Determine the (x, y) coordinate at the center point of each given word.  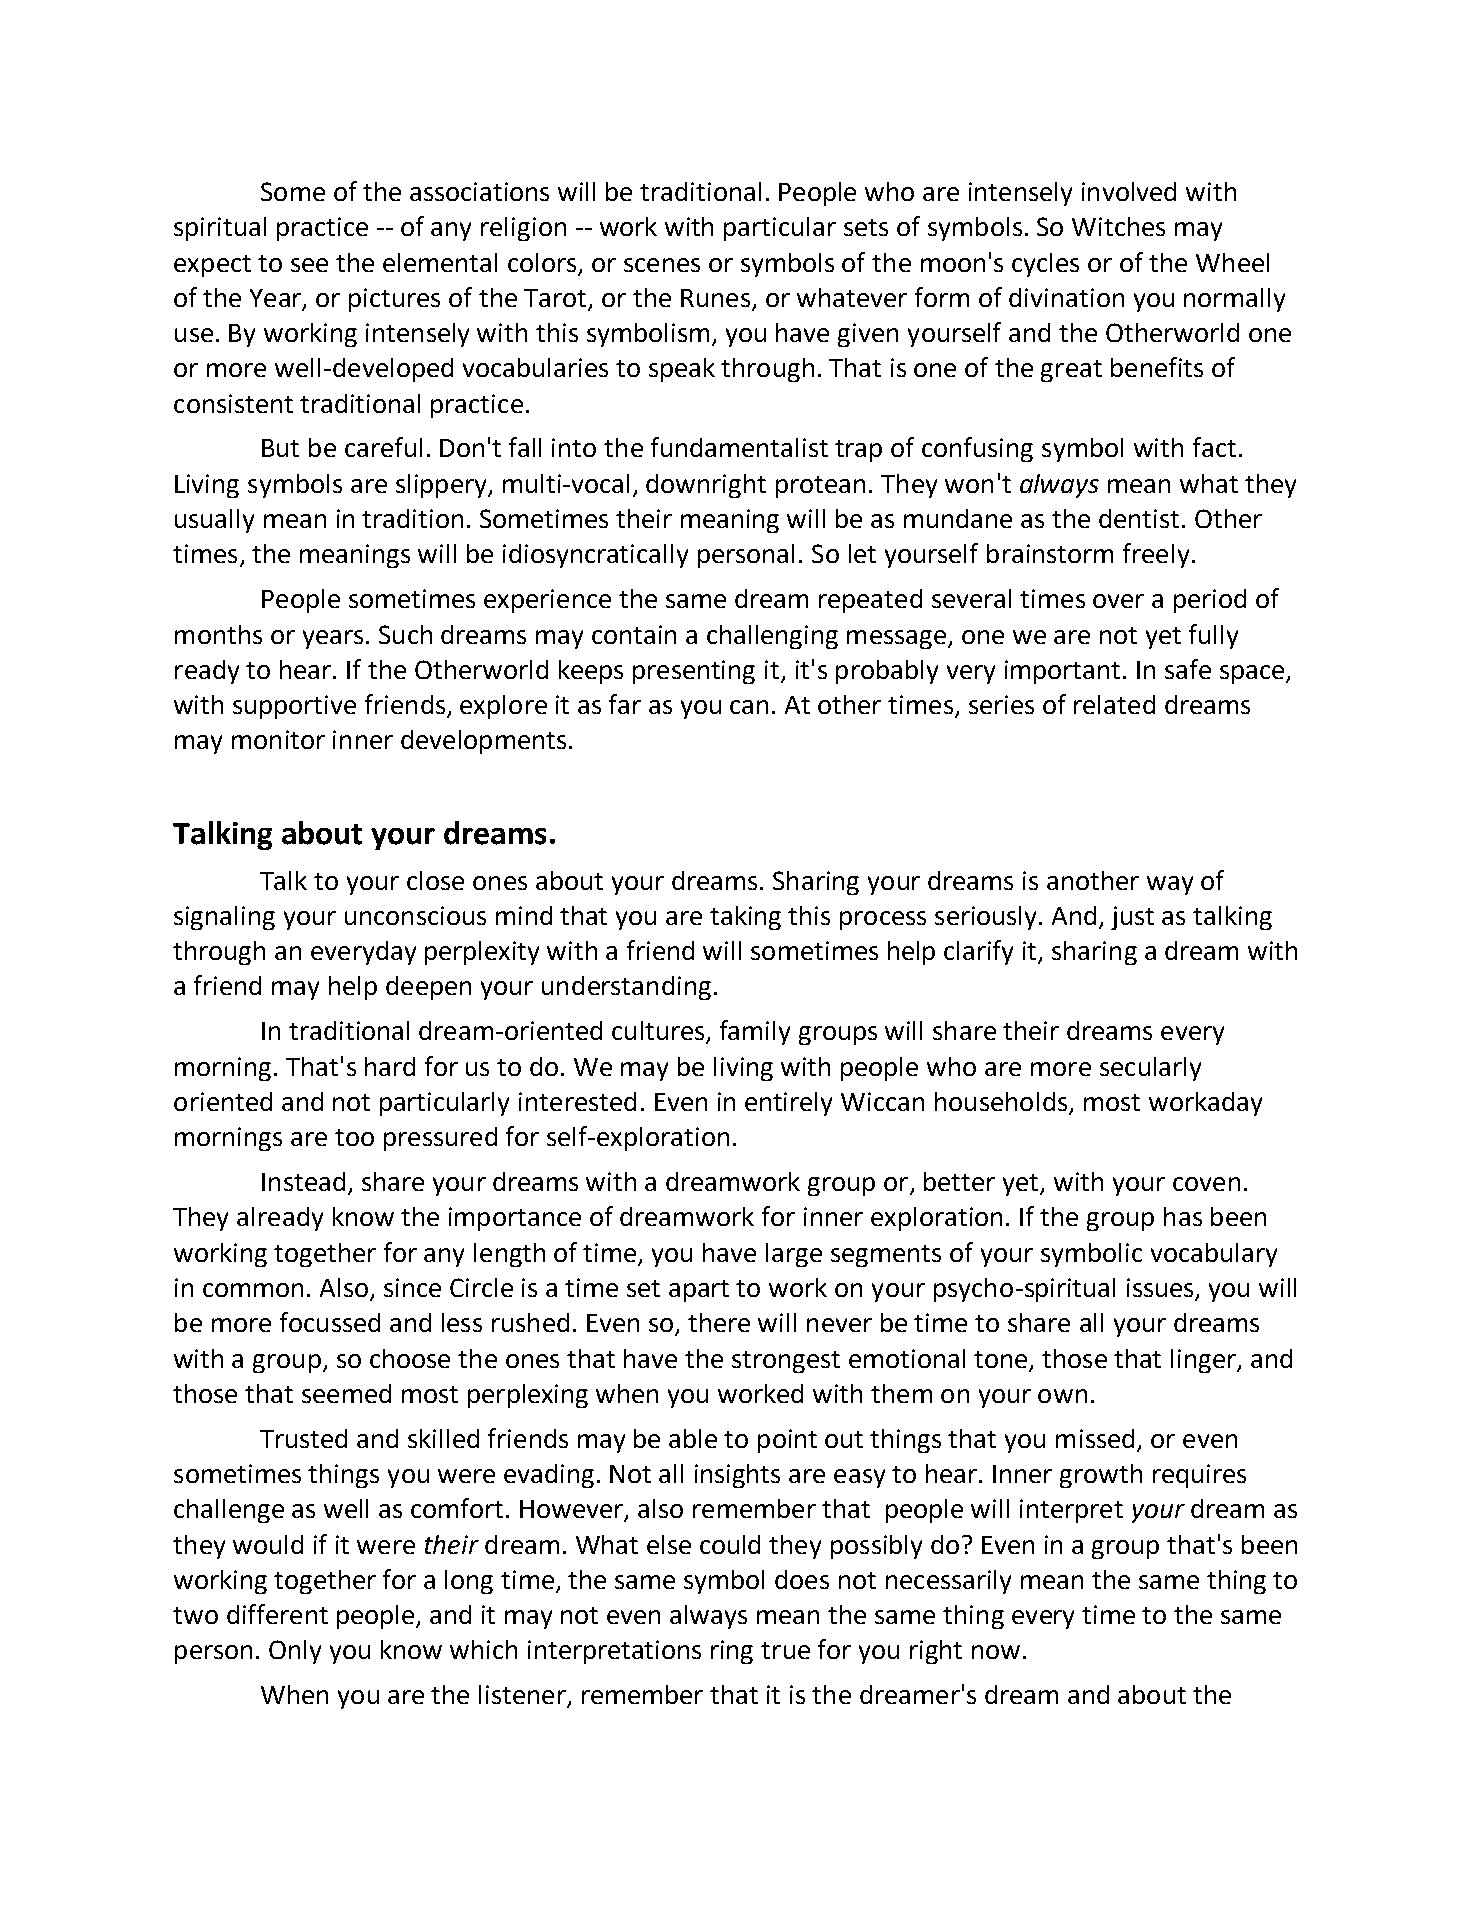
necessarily (948, 1582)
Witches (1118, 226)
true (785, 1650)
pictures (394, 300)
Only (295, 1652)
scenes (662, 265)
